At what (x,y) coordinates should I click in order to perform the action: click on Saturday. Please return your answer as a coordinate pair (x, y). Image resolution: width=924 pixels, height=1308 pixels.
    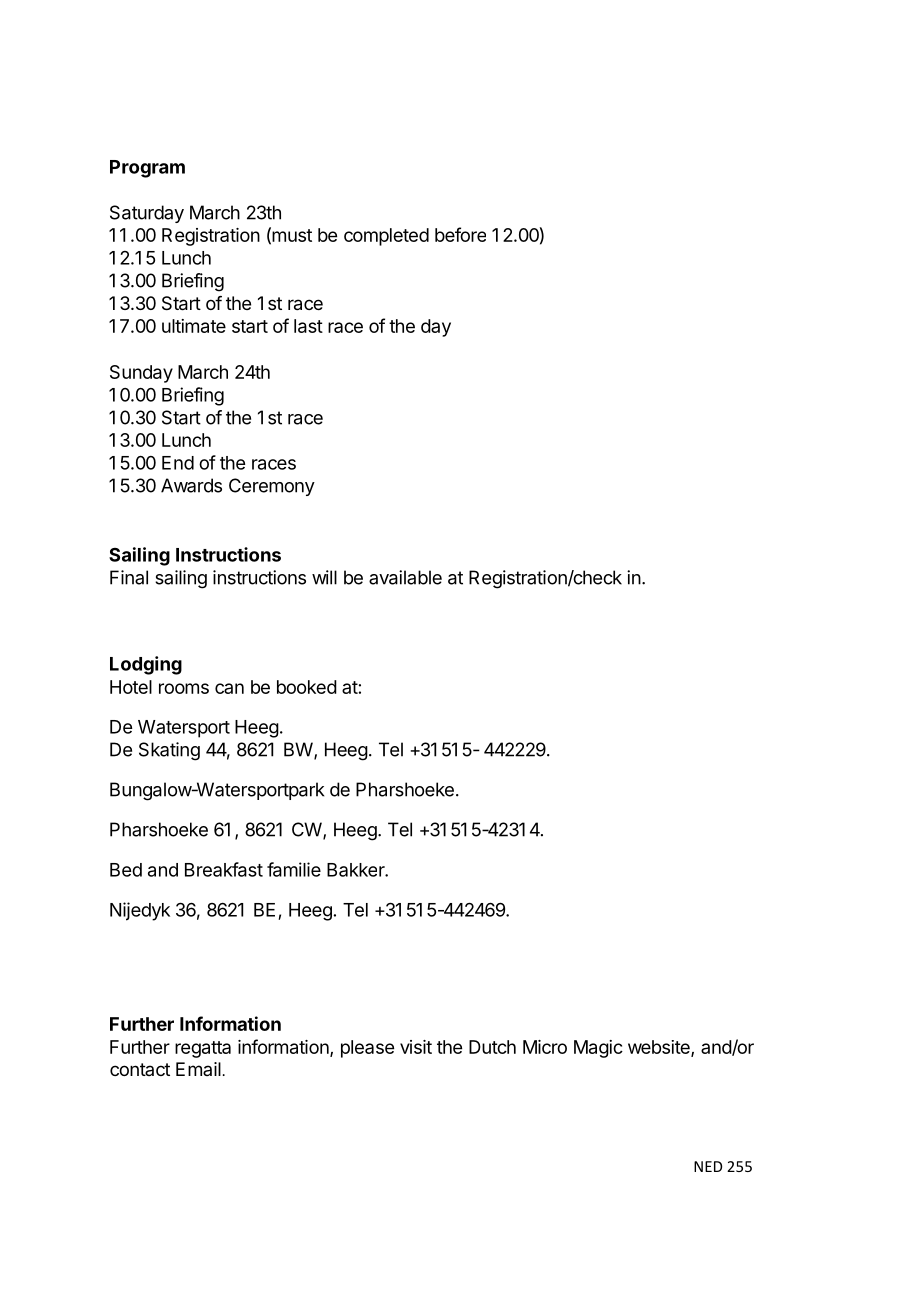
    Looking at the image, I should click on (147, 214).
